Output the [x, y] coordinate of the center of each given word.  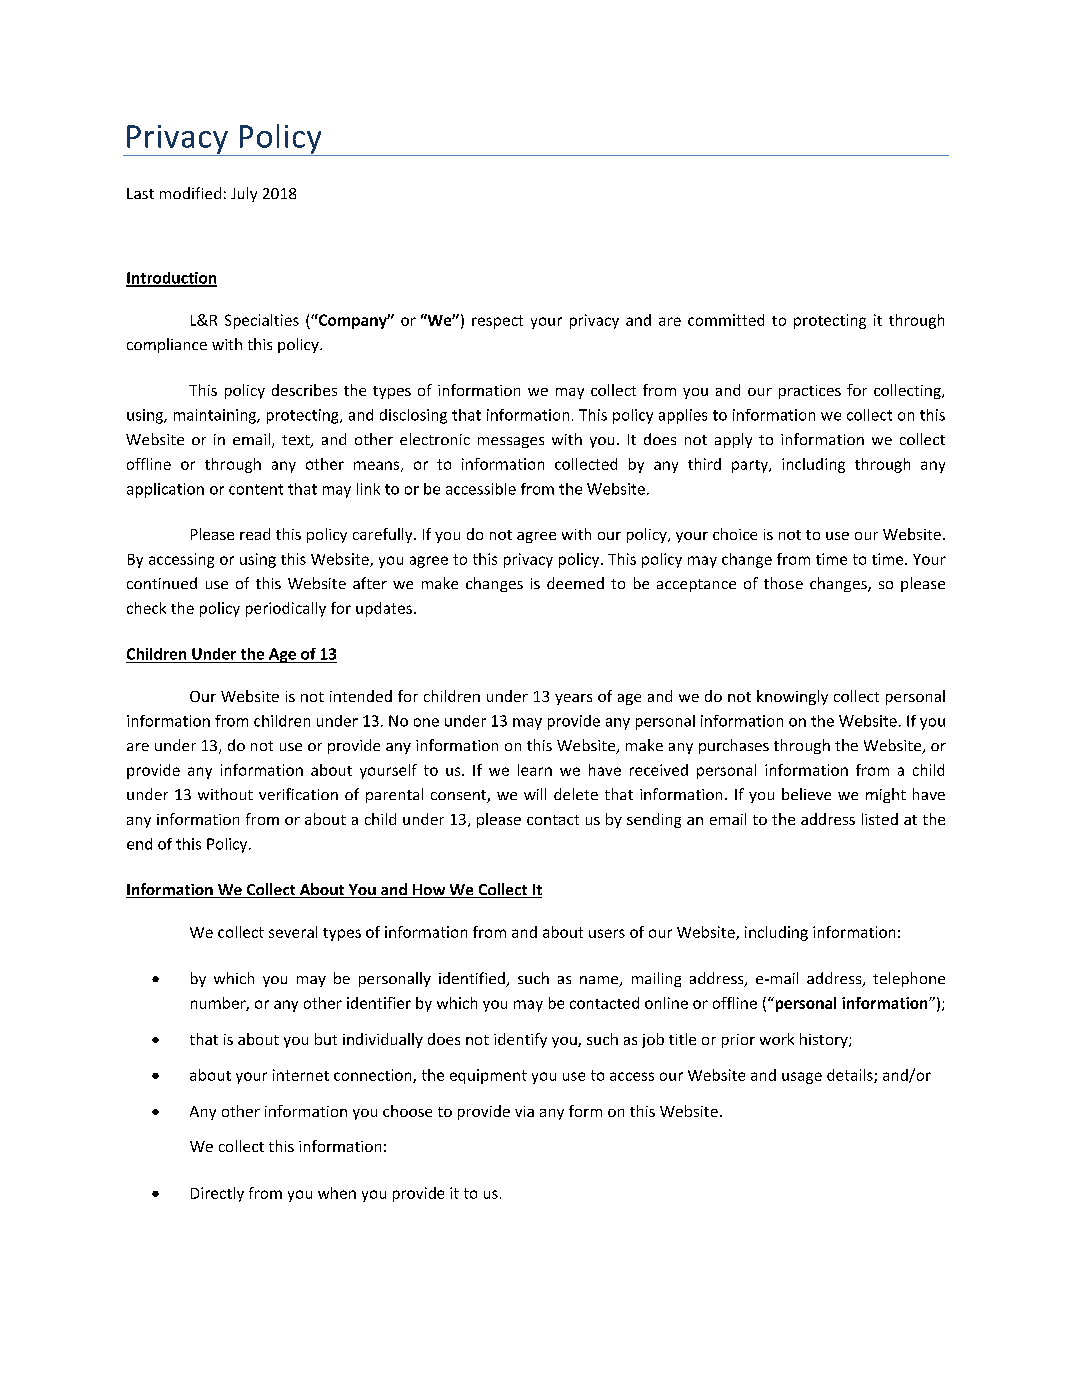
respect [497, 322]
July [244, 194]
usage [802, 1078]
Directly [217, 1194]
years [573, 699]
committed [726, 320]
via [524, 1111]
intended [361, 696]
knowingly [792, 697]
